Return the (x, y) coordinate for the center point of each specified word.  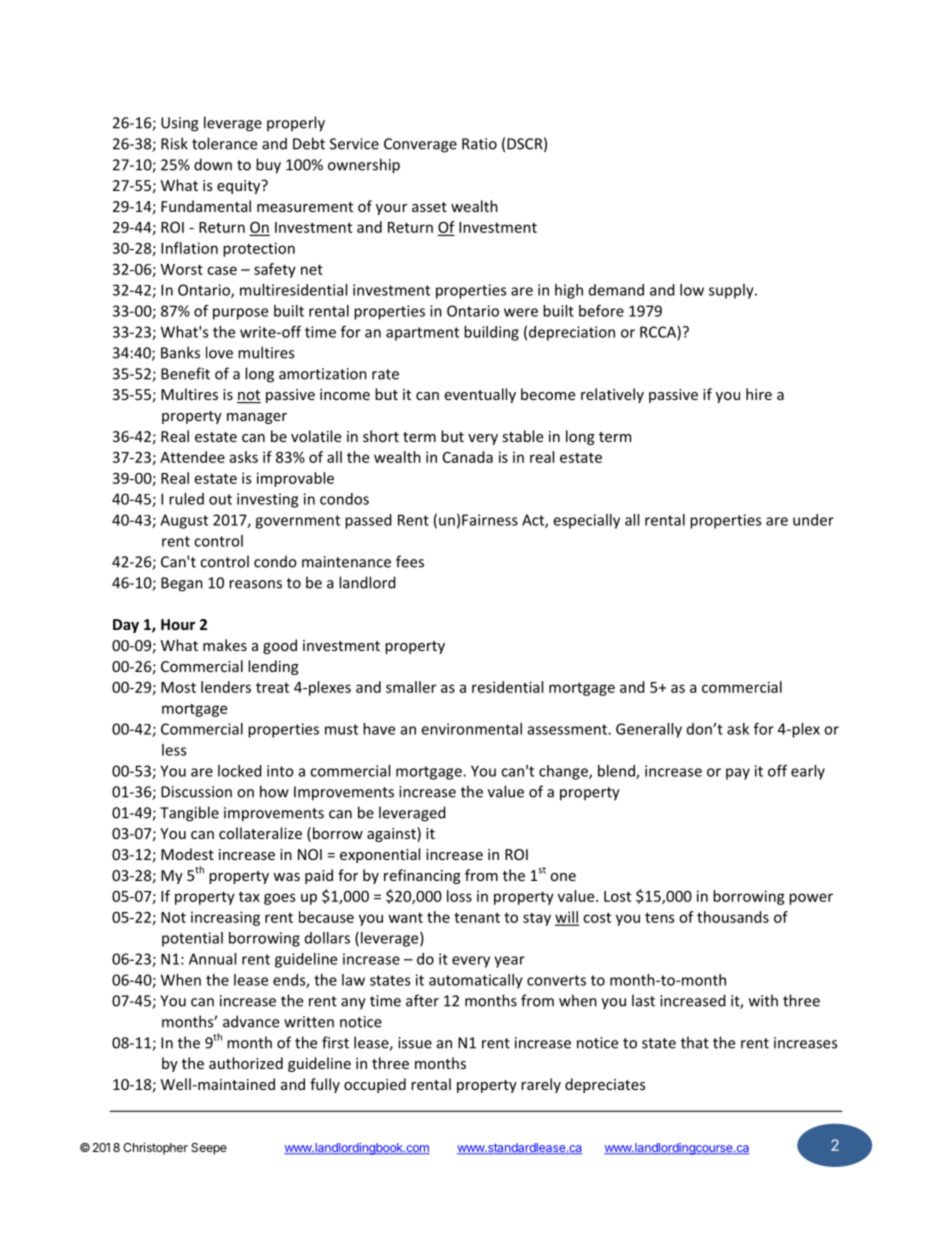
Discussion (196, 792)
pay (738, 774)
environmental (471, 729)
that (695, 1042)
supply (732, 291)
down (213, 164)
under (813, 520)
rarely (541, 1085)
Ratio (479, 144)
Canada (468, 457)
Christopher (155, 1148)
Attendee (192, 457)
